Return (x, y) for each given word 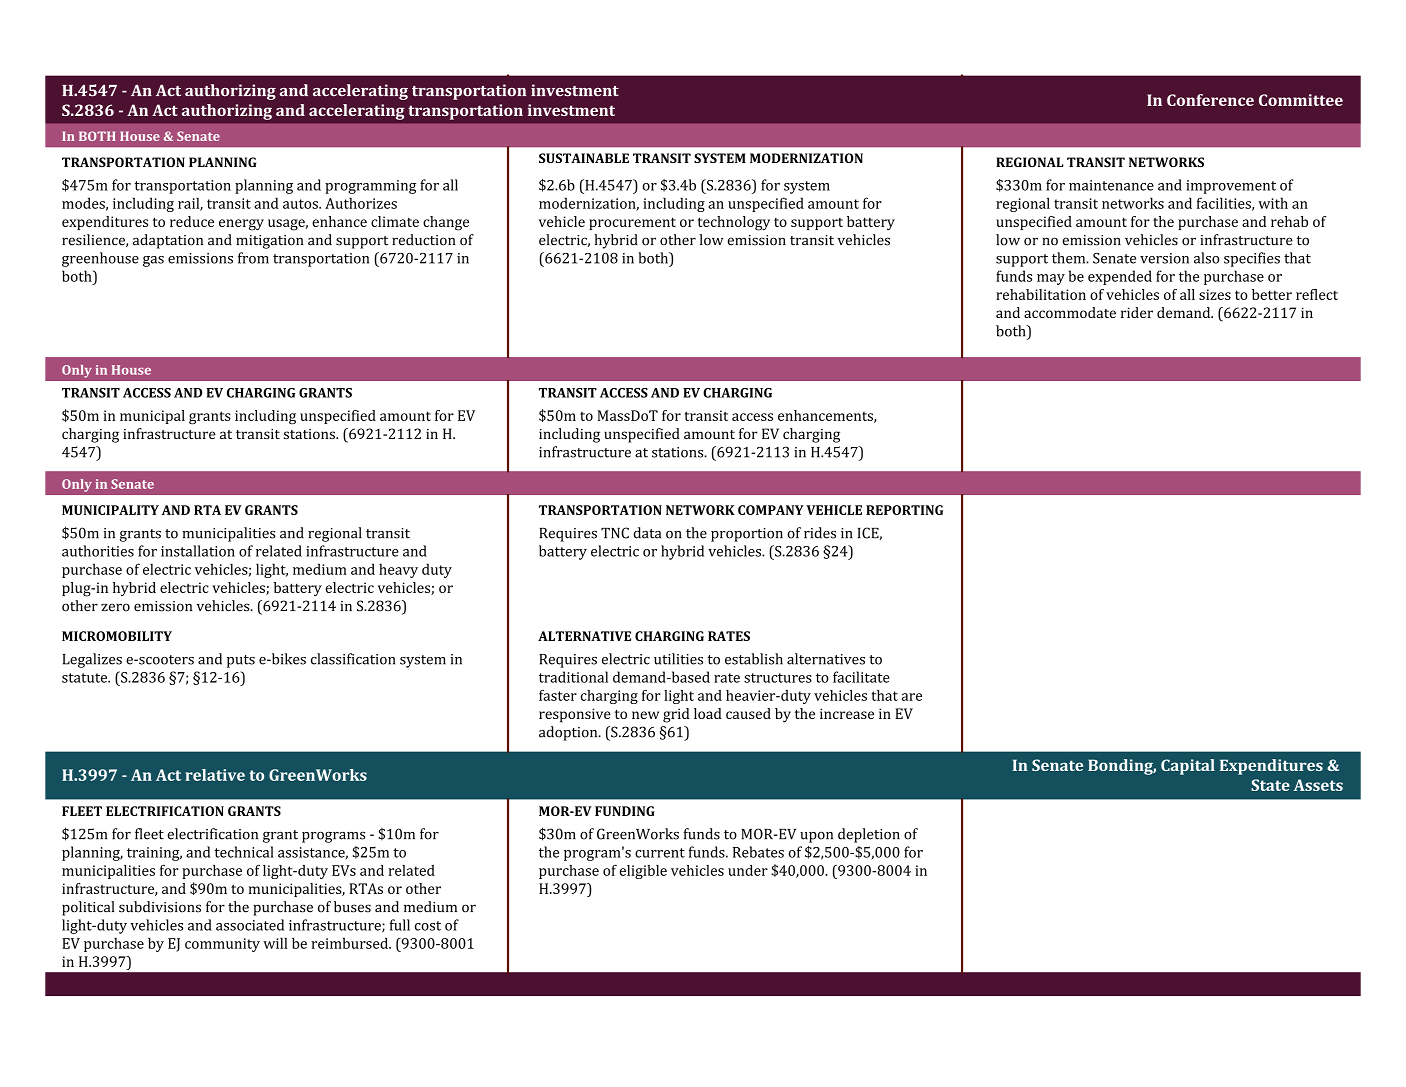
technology (734, 223)
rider (1137, 312)
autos (301, 204)
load (708, 713)
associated (250, 925)
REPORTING (904, 510)
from (253, 258)
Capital (1188, 767)
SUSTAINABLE (584, 158)
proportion (747, 535)
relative (215, 775)
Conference (1210, 100)
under (748, 870)
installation (198, 551)
